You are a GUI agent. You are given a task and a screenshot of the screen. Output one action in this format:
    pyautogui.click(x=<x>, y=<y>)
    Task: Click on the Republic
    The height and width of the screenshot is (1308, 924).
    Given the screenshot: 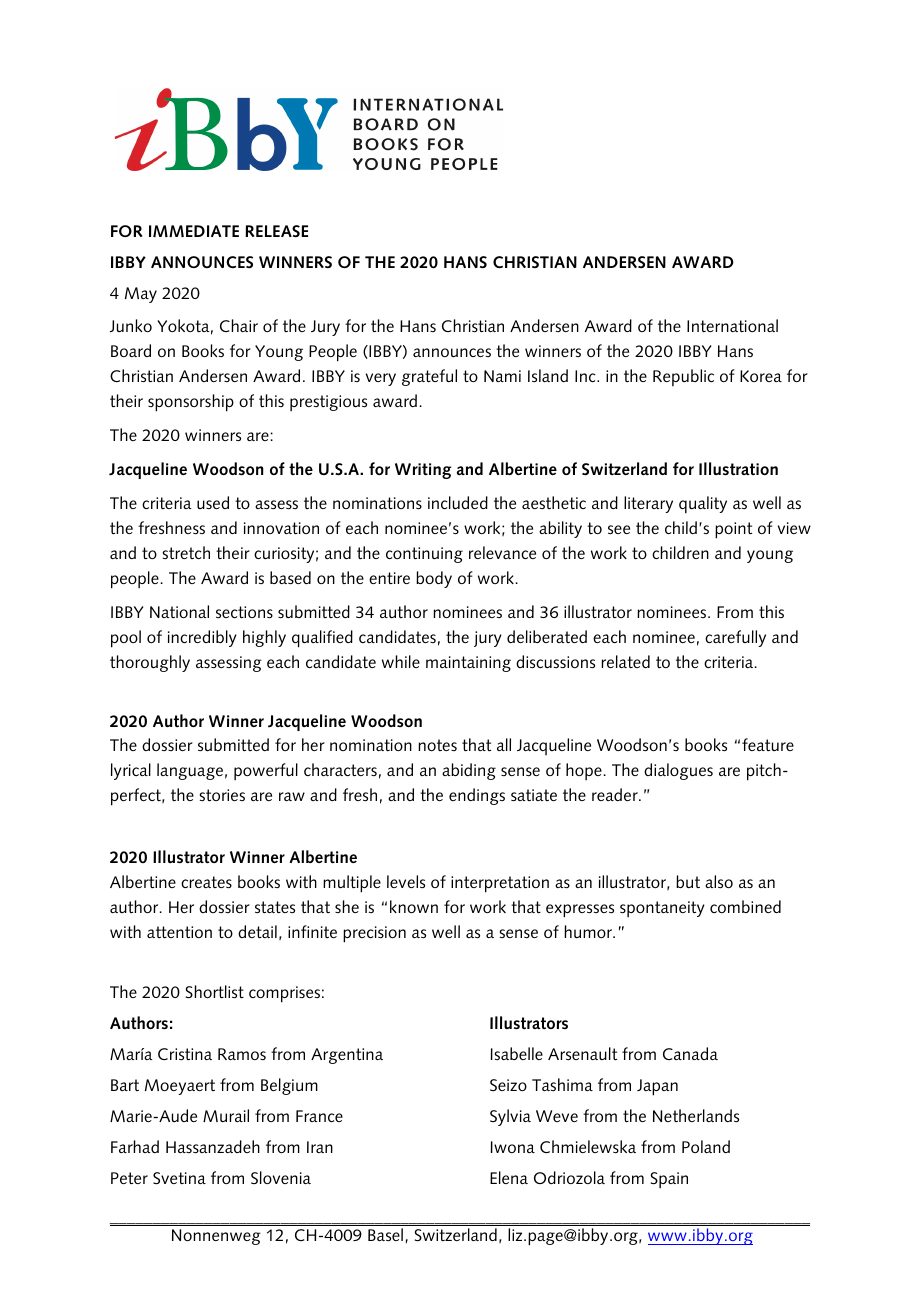 What is the action you would take?
    pyautogui.click(x=683, y=377)
